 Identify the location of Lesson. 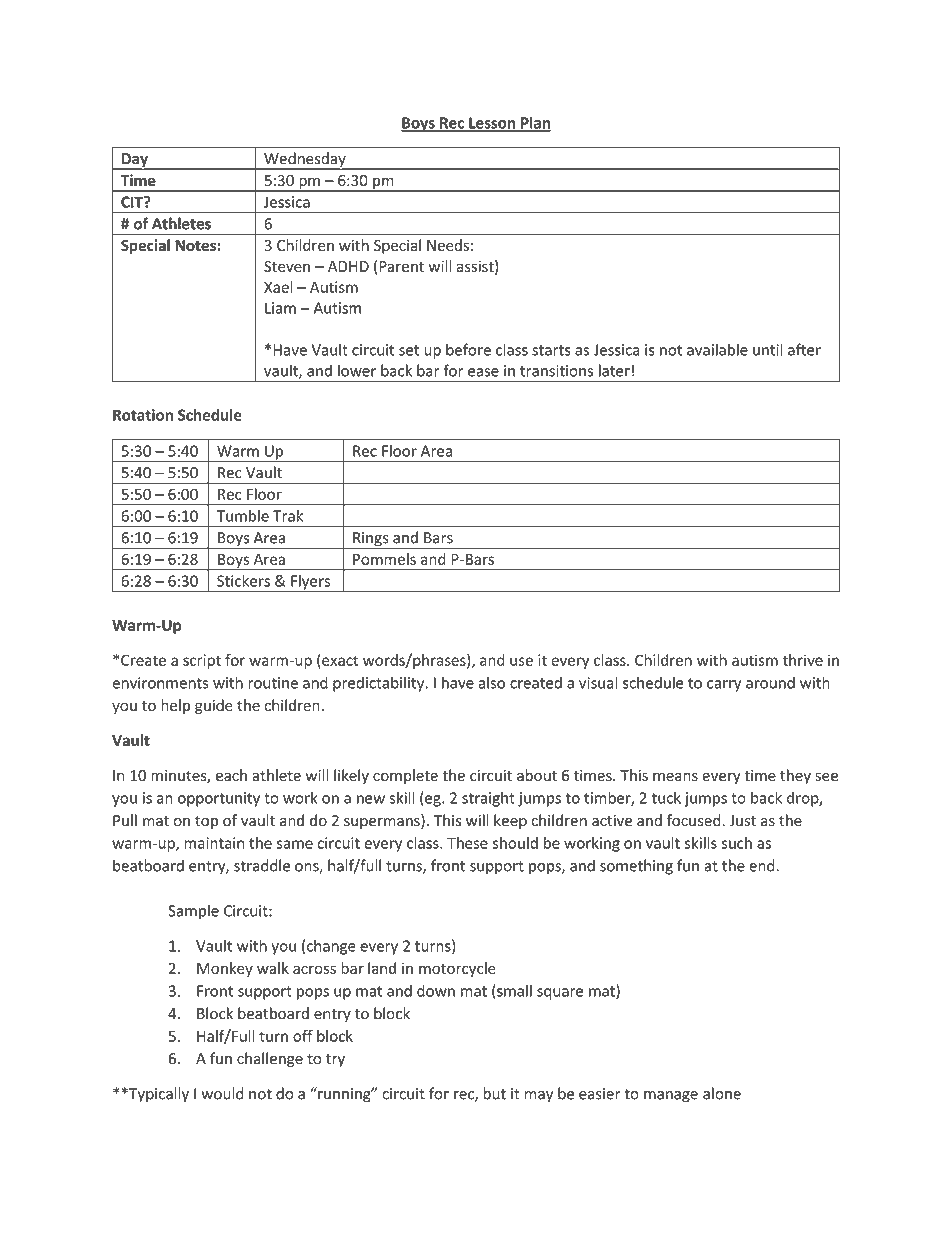
(492, 124).
